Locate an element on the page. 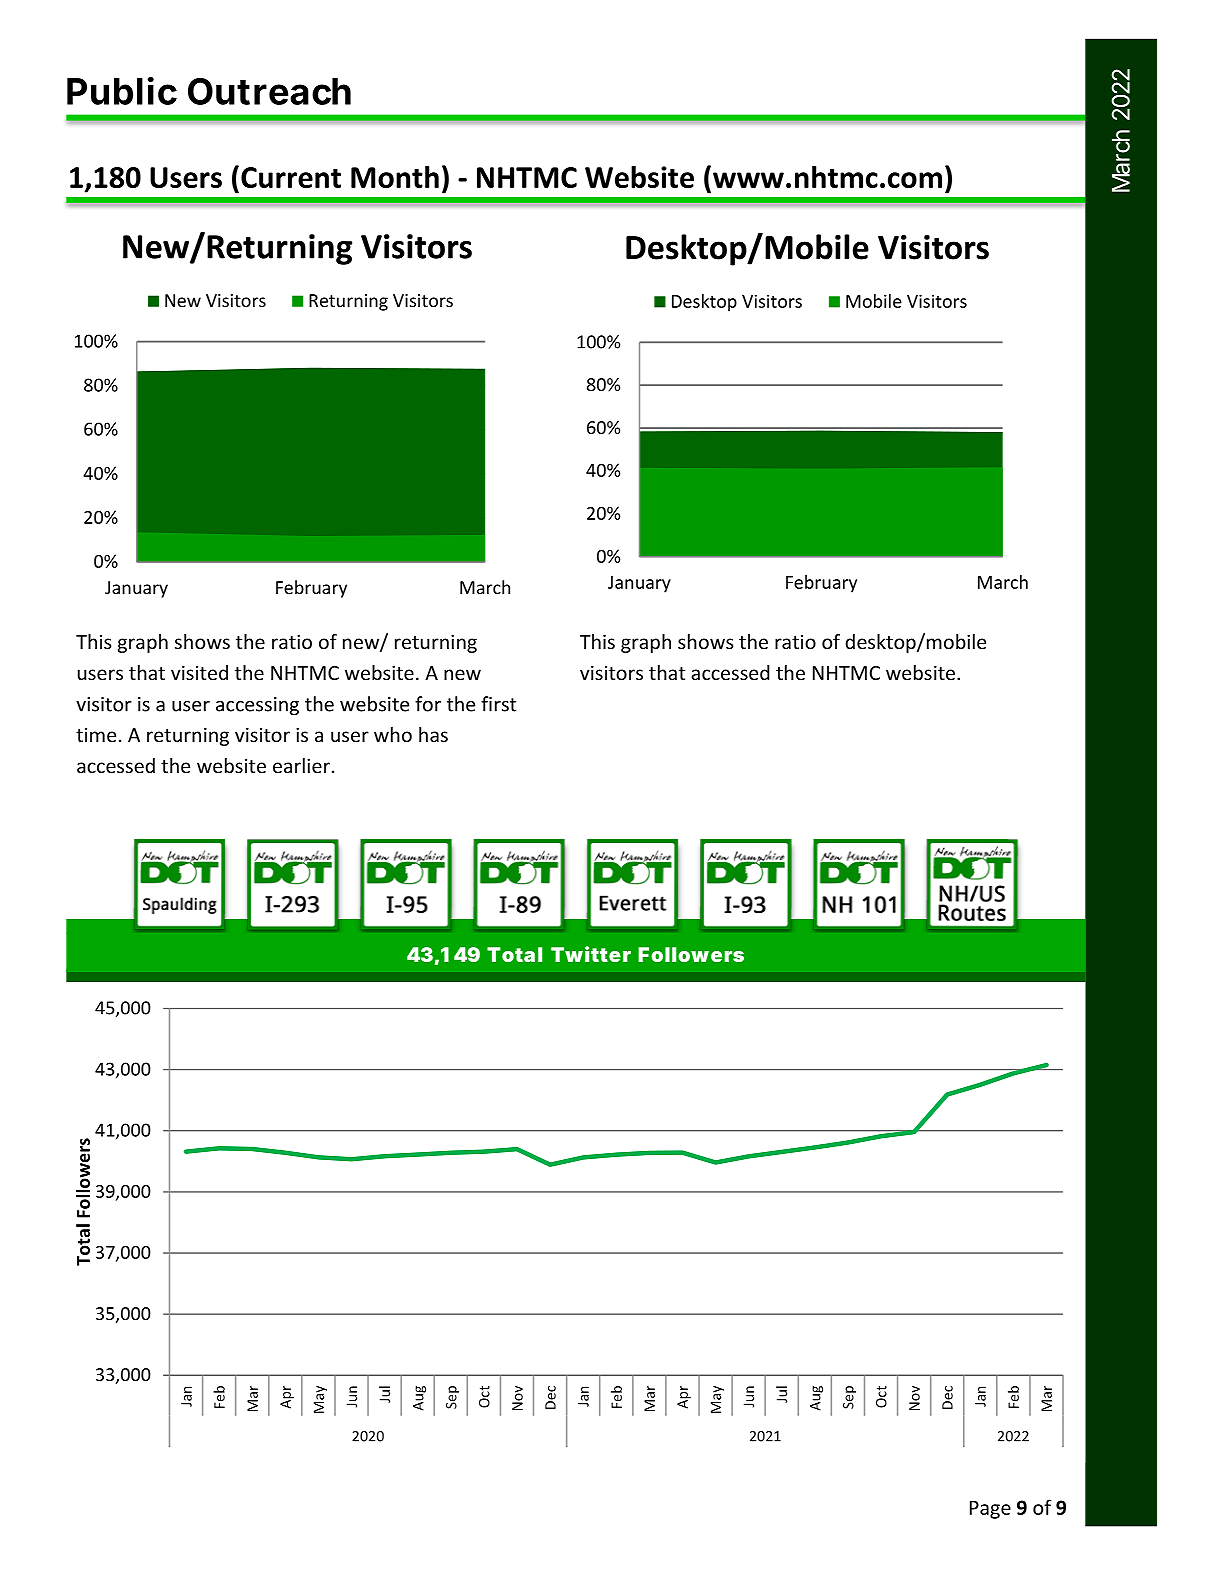 The width and height of the document is (1230, 1591). Page is located at coordinates (990, 1510).
